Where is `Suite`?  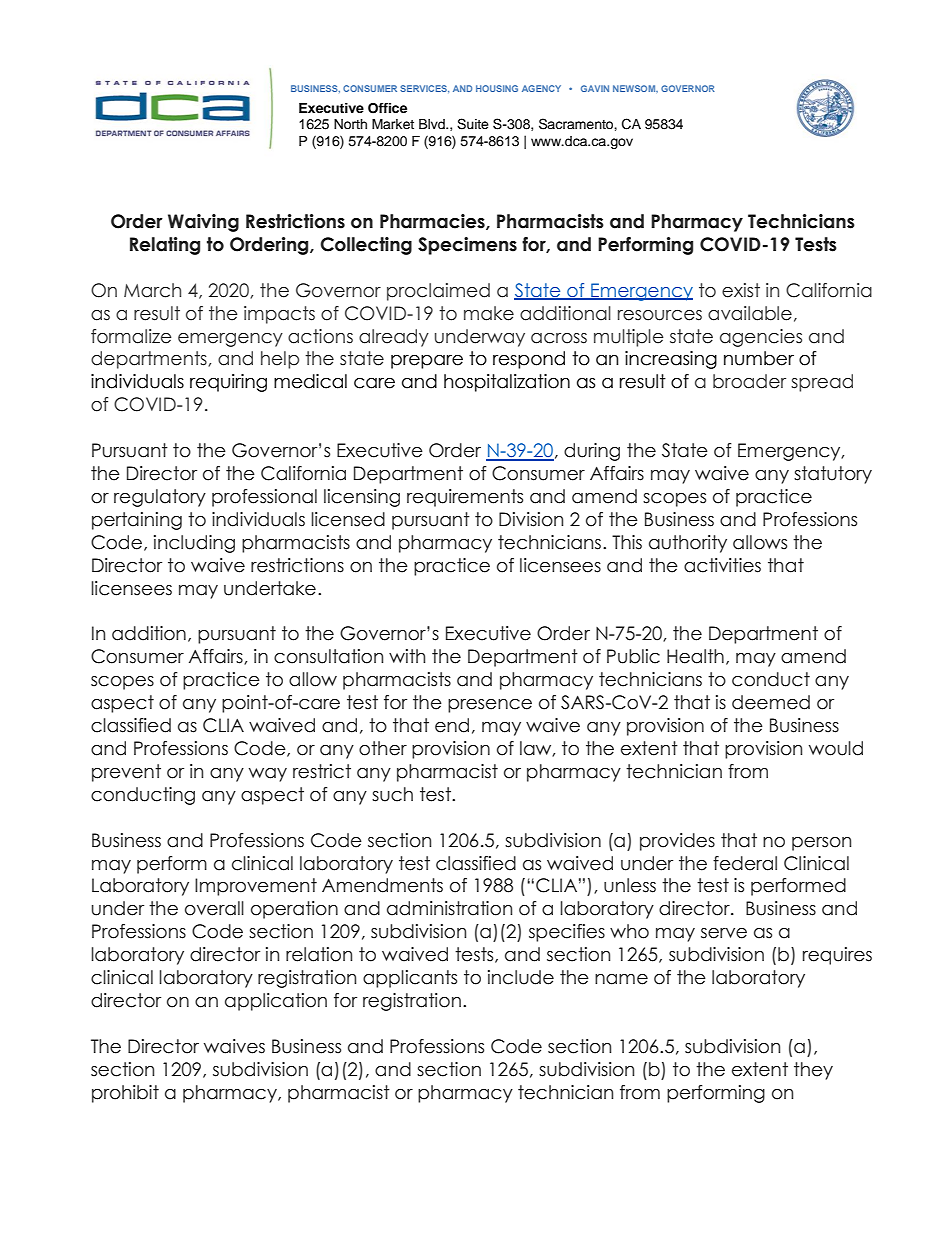
Suite is located at coordinates (473, 124).
